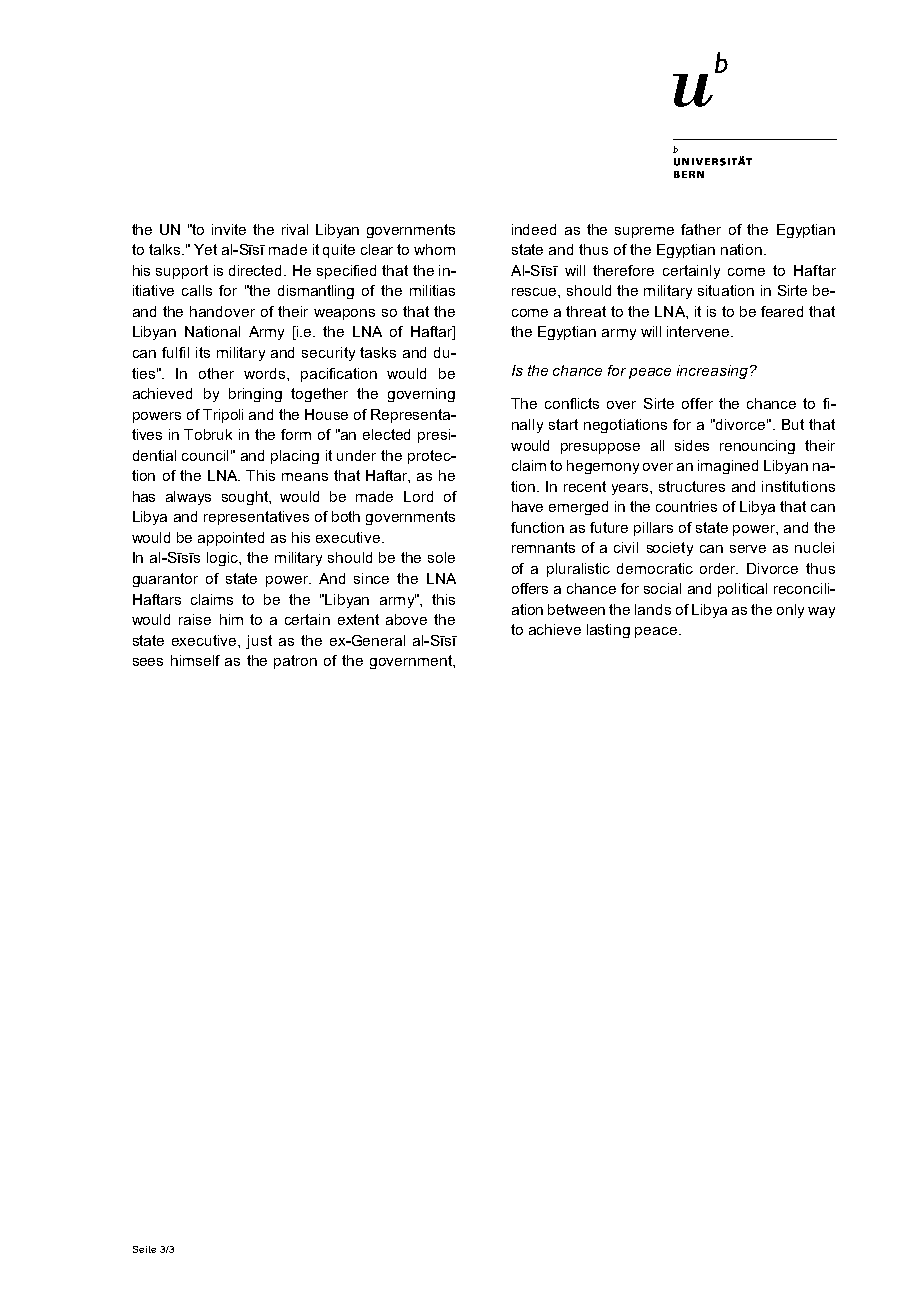  Describe the element at coordinates (434, 249) in the screenshot. I see `whom` at that location.
